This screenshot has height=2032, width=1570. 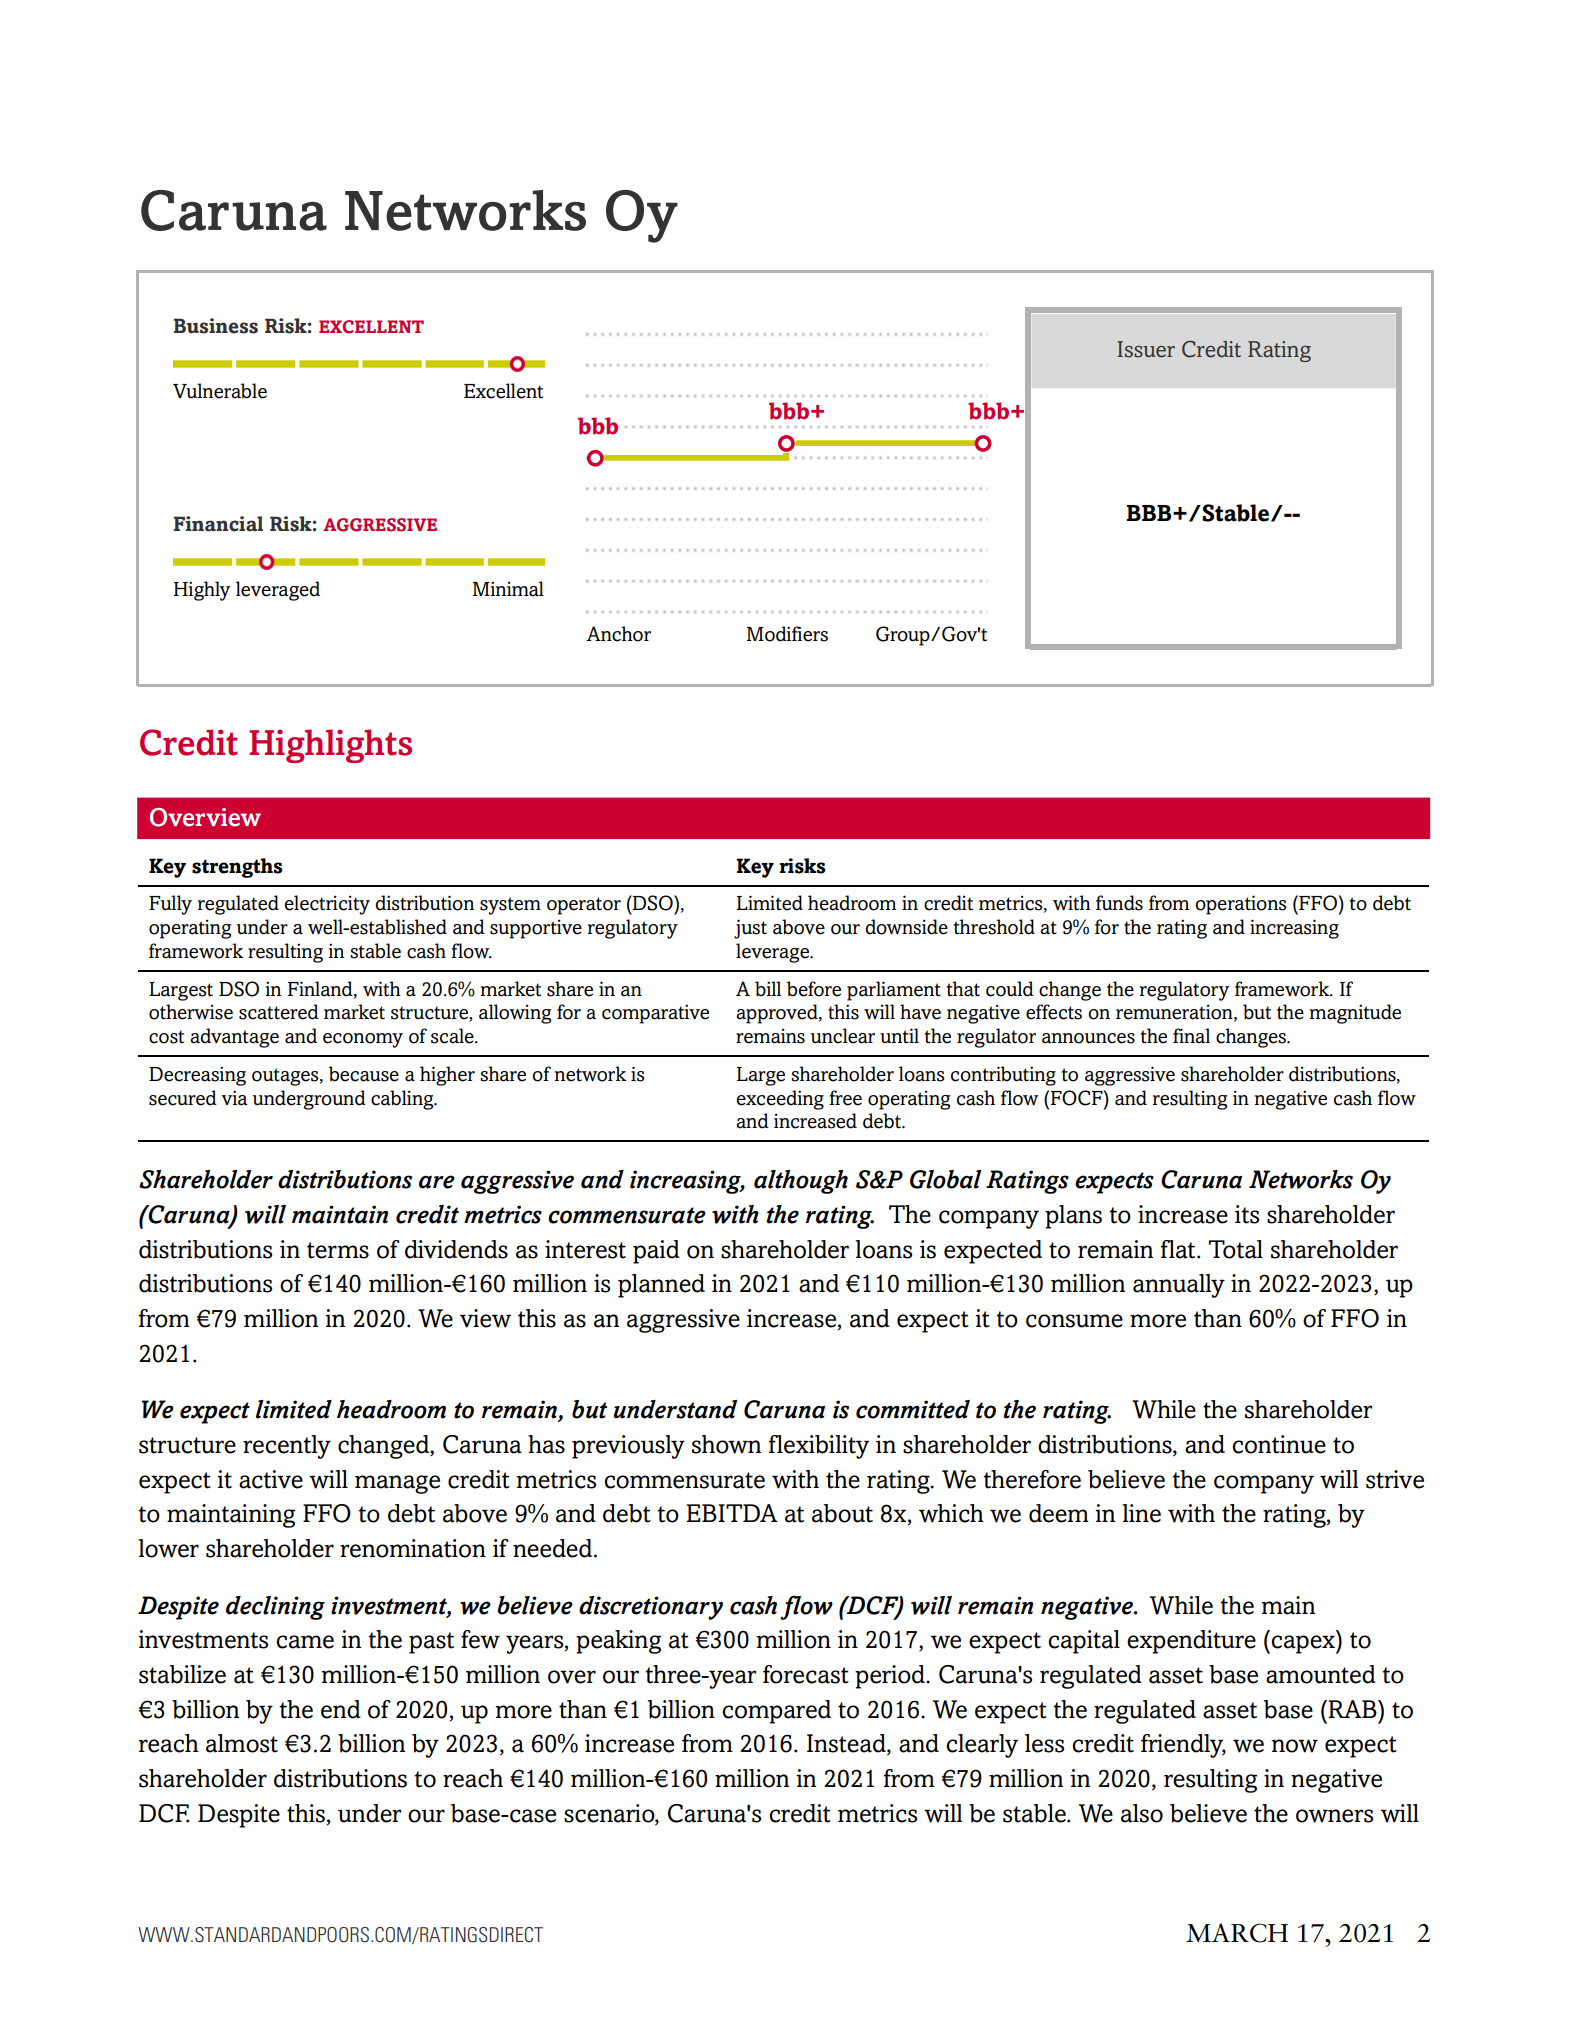 I want to click on Instead, so click(x=847, y=1744).
